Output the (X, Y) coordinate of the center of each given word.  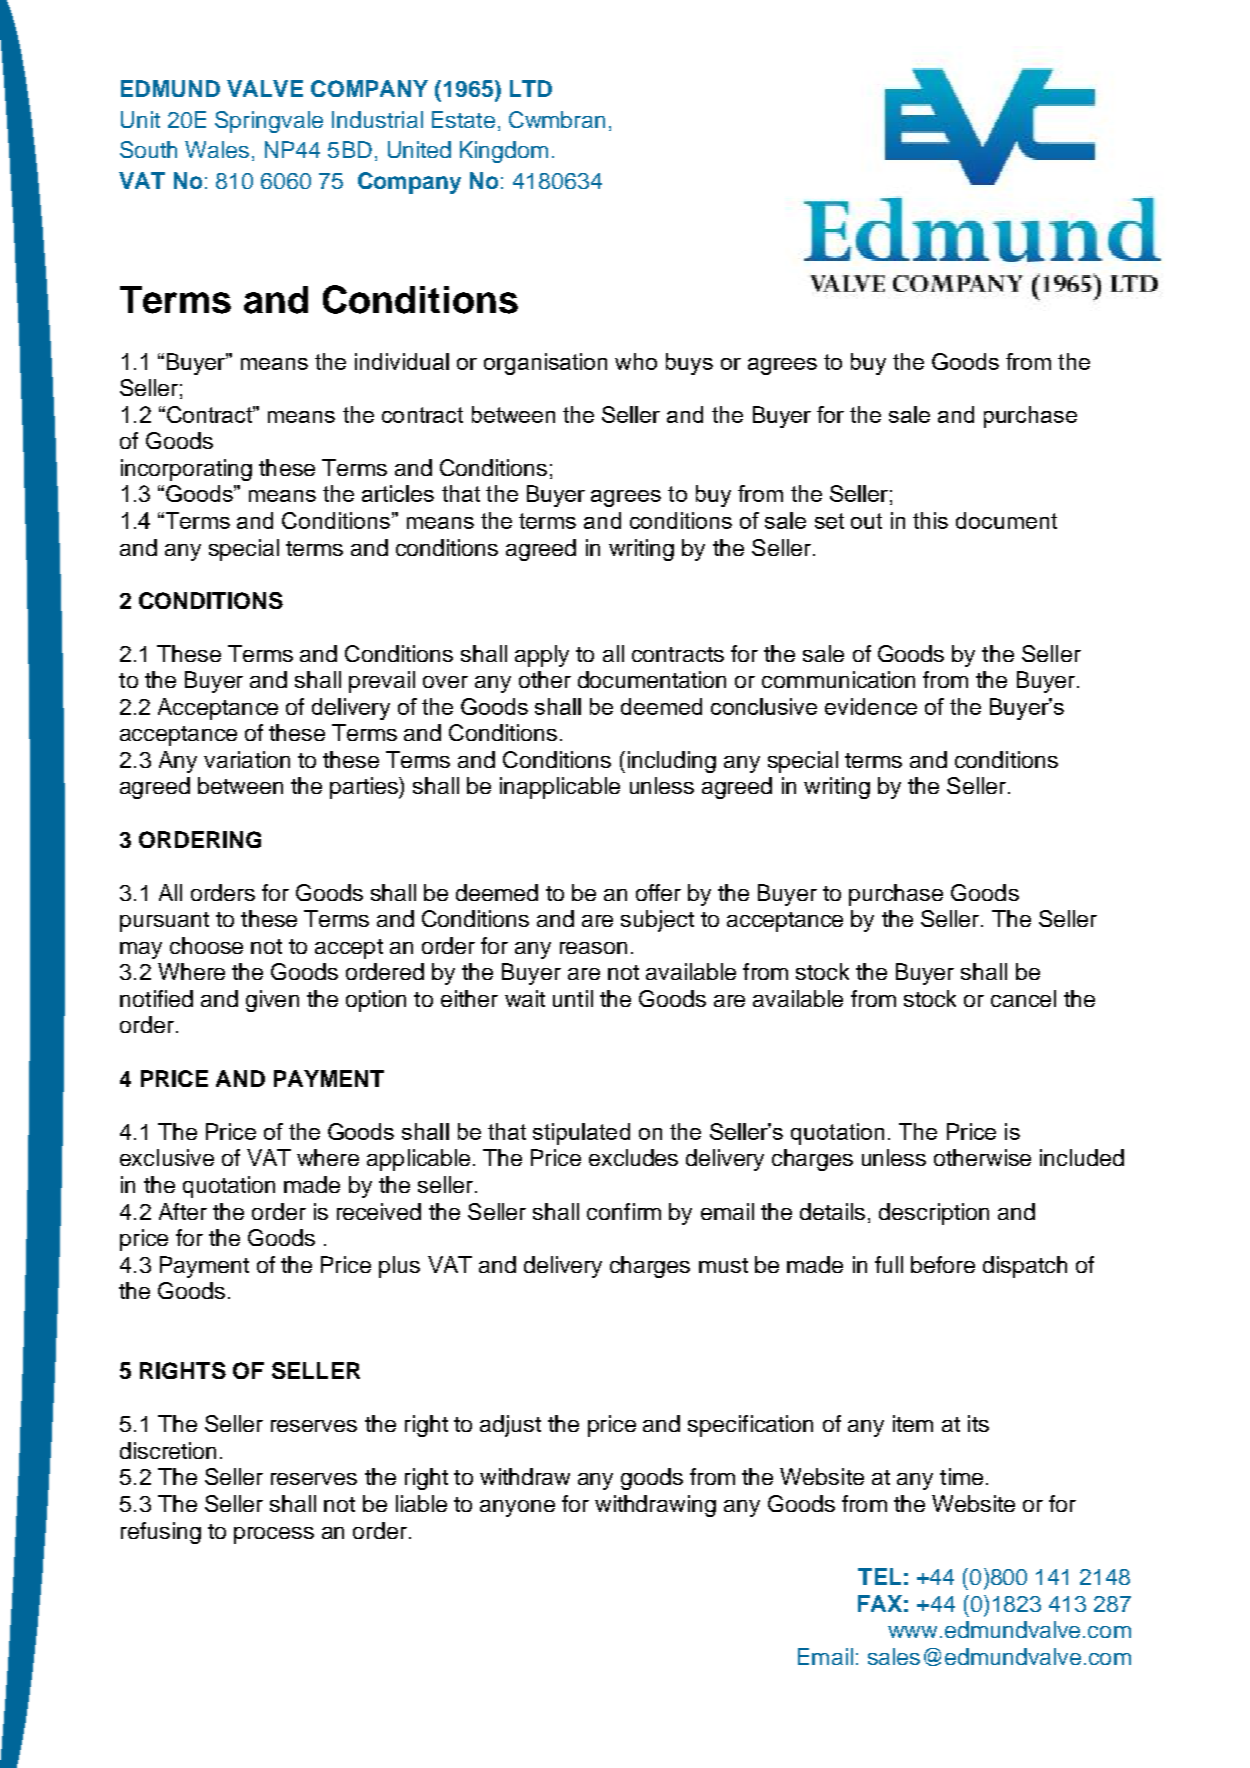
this (930, 520)
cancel (1023, 998)
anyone (517, 1508)
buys (689, 364)
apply (542, 656)
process (274, 1535)
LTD (531, 88)
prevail (382, 682)
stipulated (581, 1134)
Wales (217, 149)
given (272, 1001)
